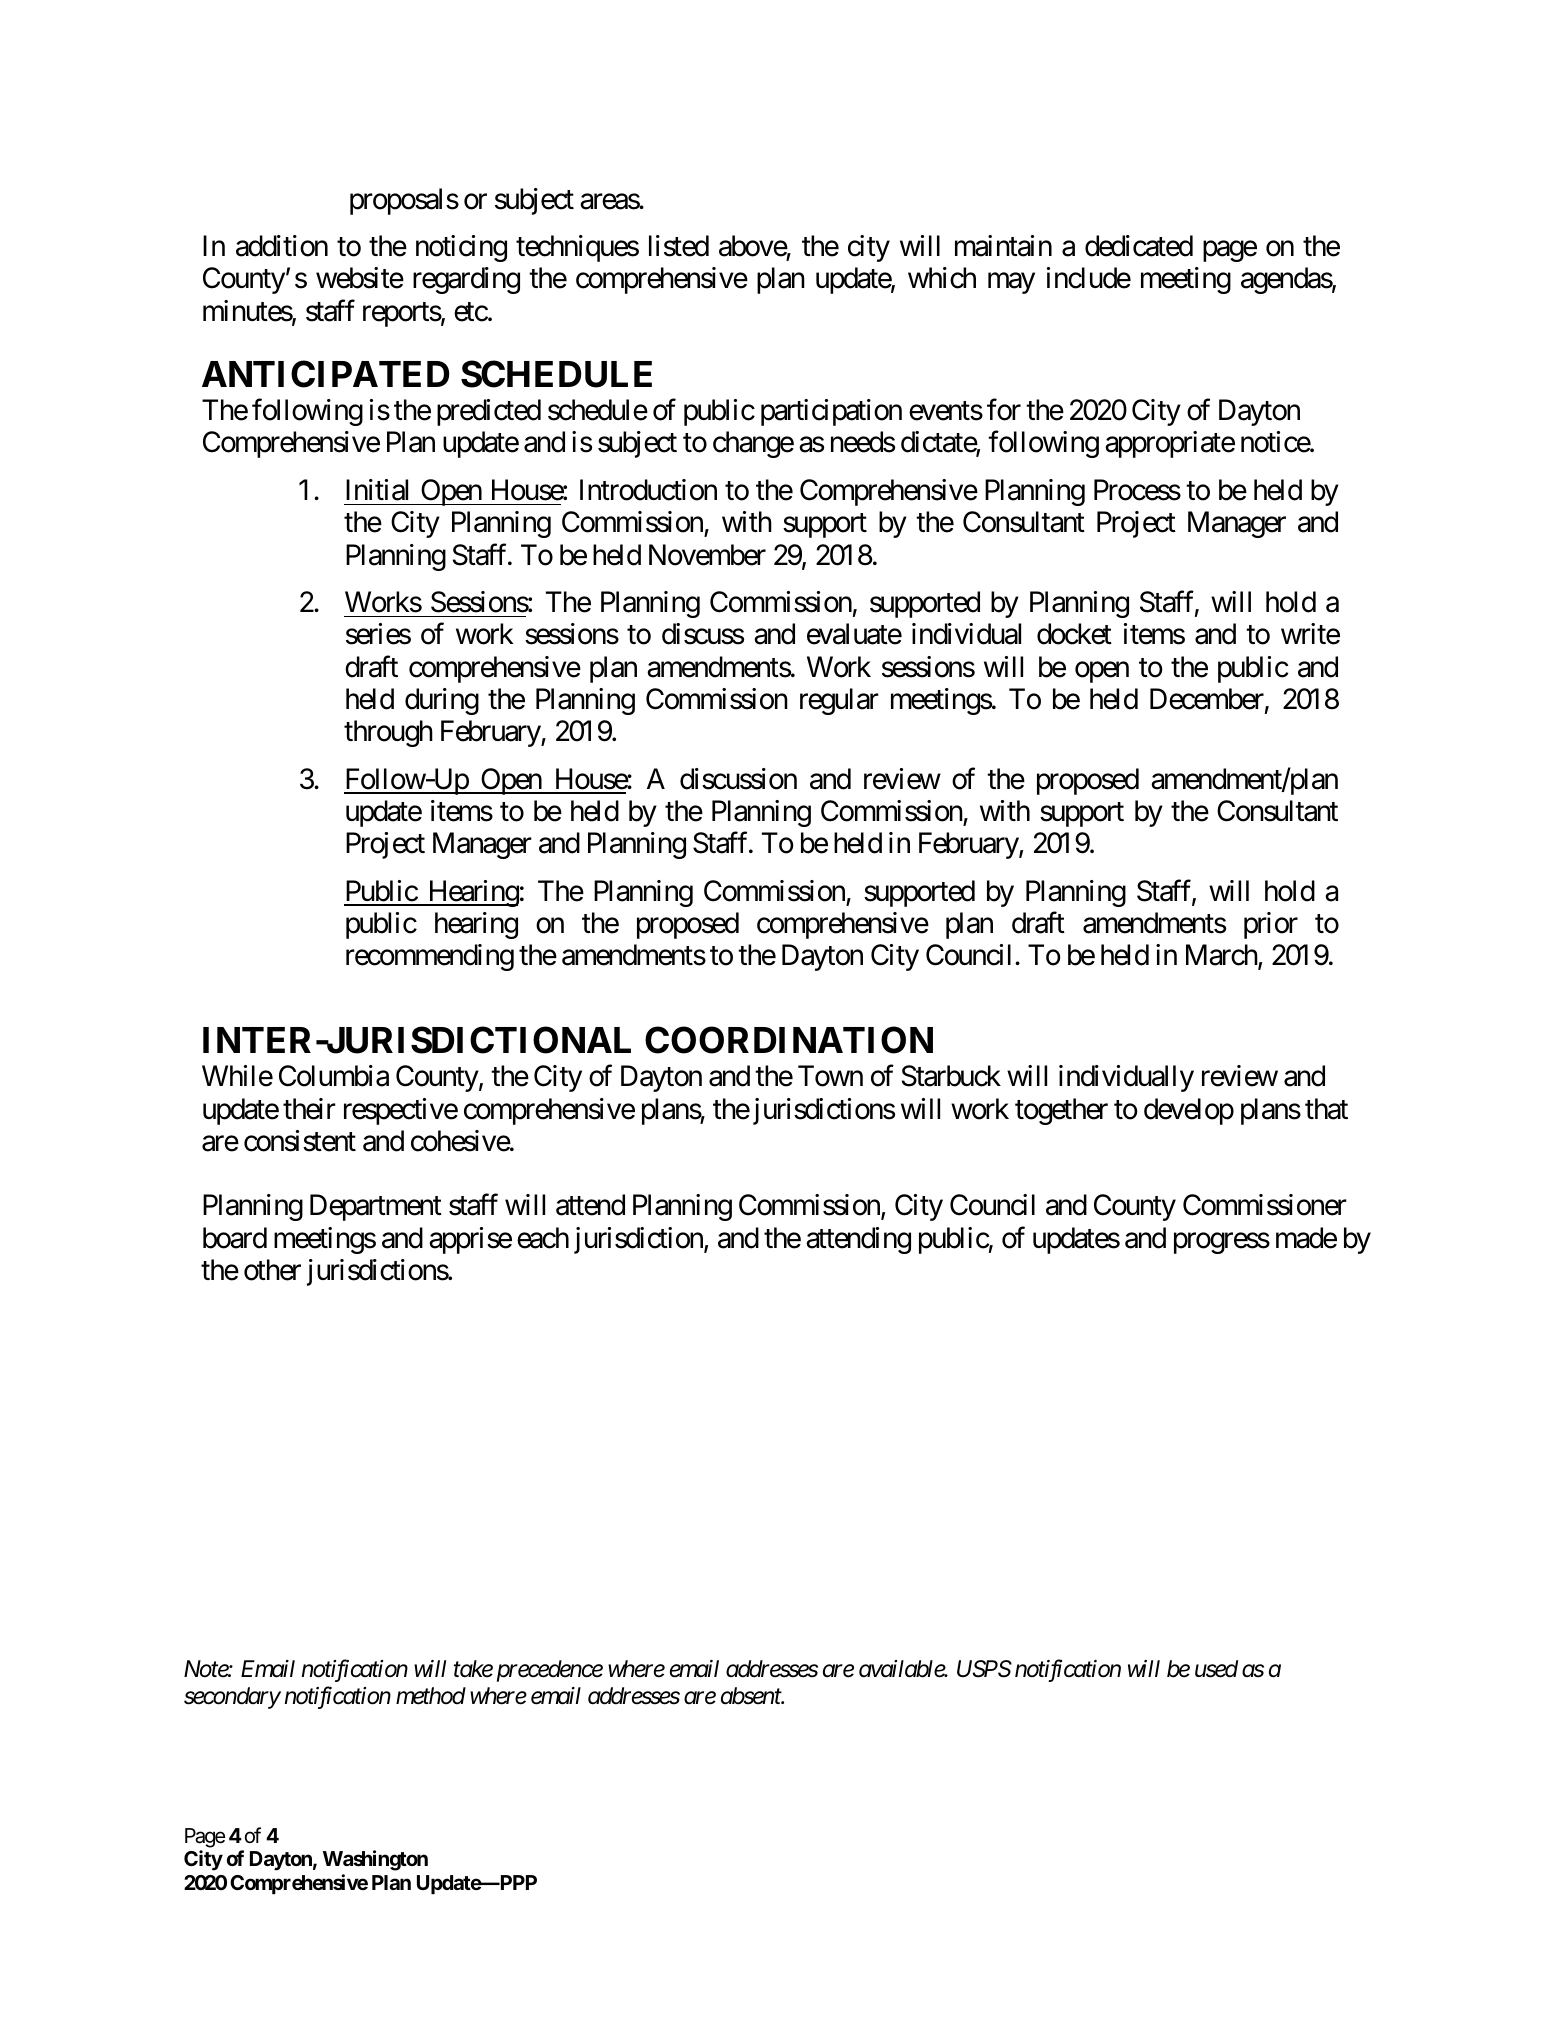 Image resolution: width=1561 pixels, height=2020 pixels. Describe the element at coordinates (334, 1076) in the screenshot. I see `Columbia` at that location.
